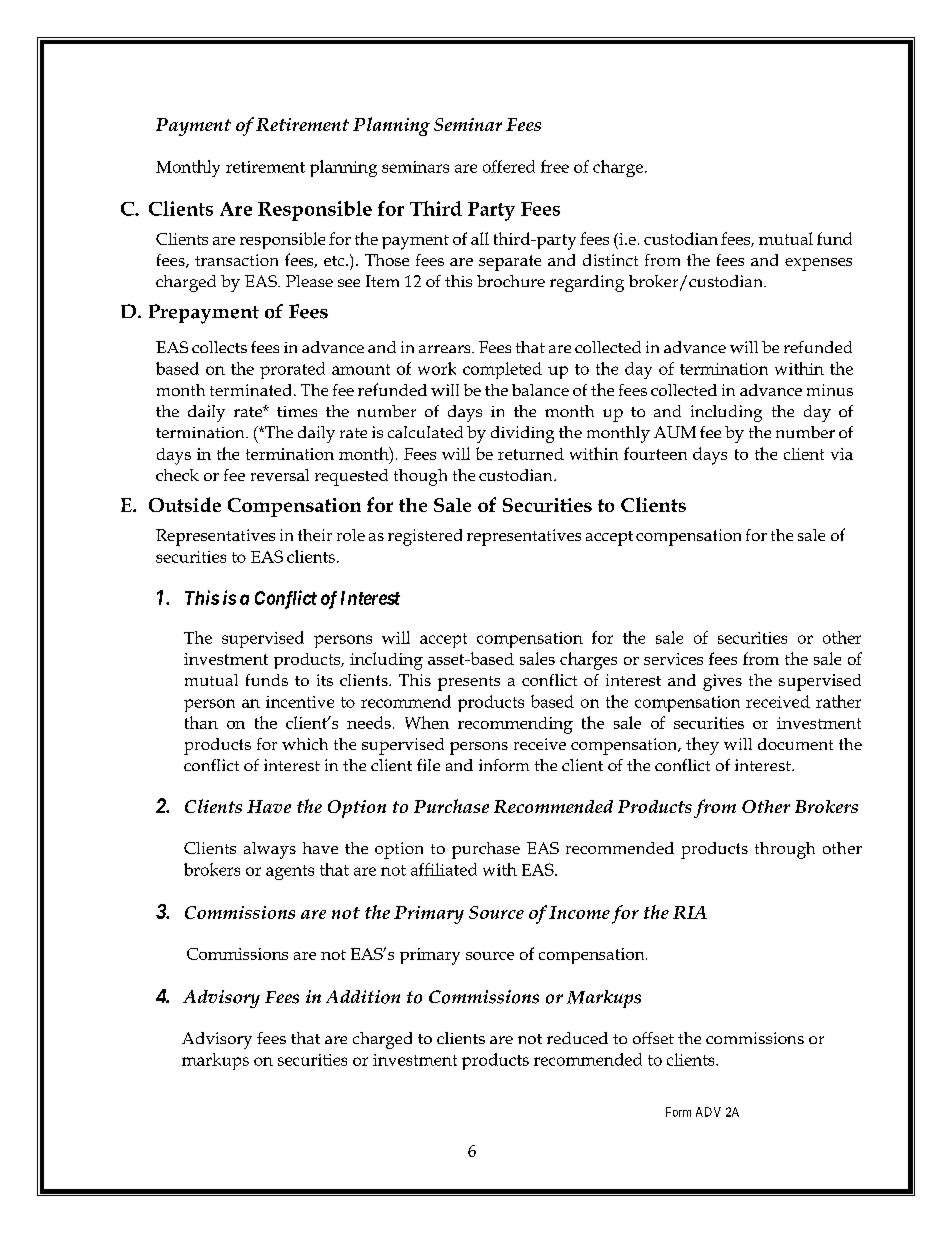 Image resolution: width=952 pixels, height=1233 pixels. What do you see at coordinates (236, 260) in the document?
I see `transaction` at bounding box center [236, 260].
